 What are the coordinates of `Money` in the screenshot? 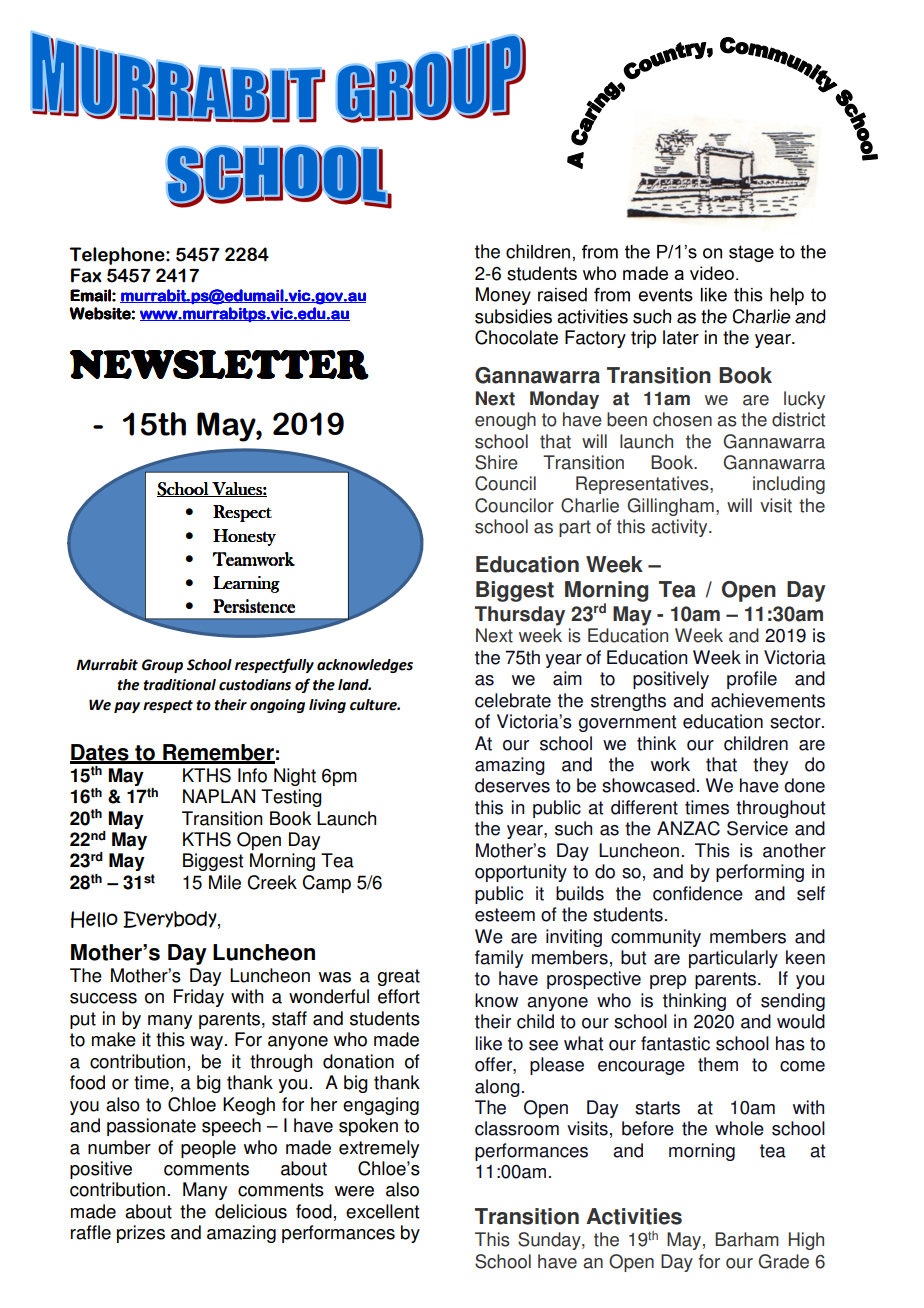 It's located at (503, 296).
